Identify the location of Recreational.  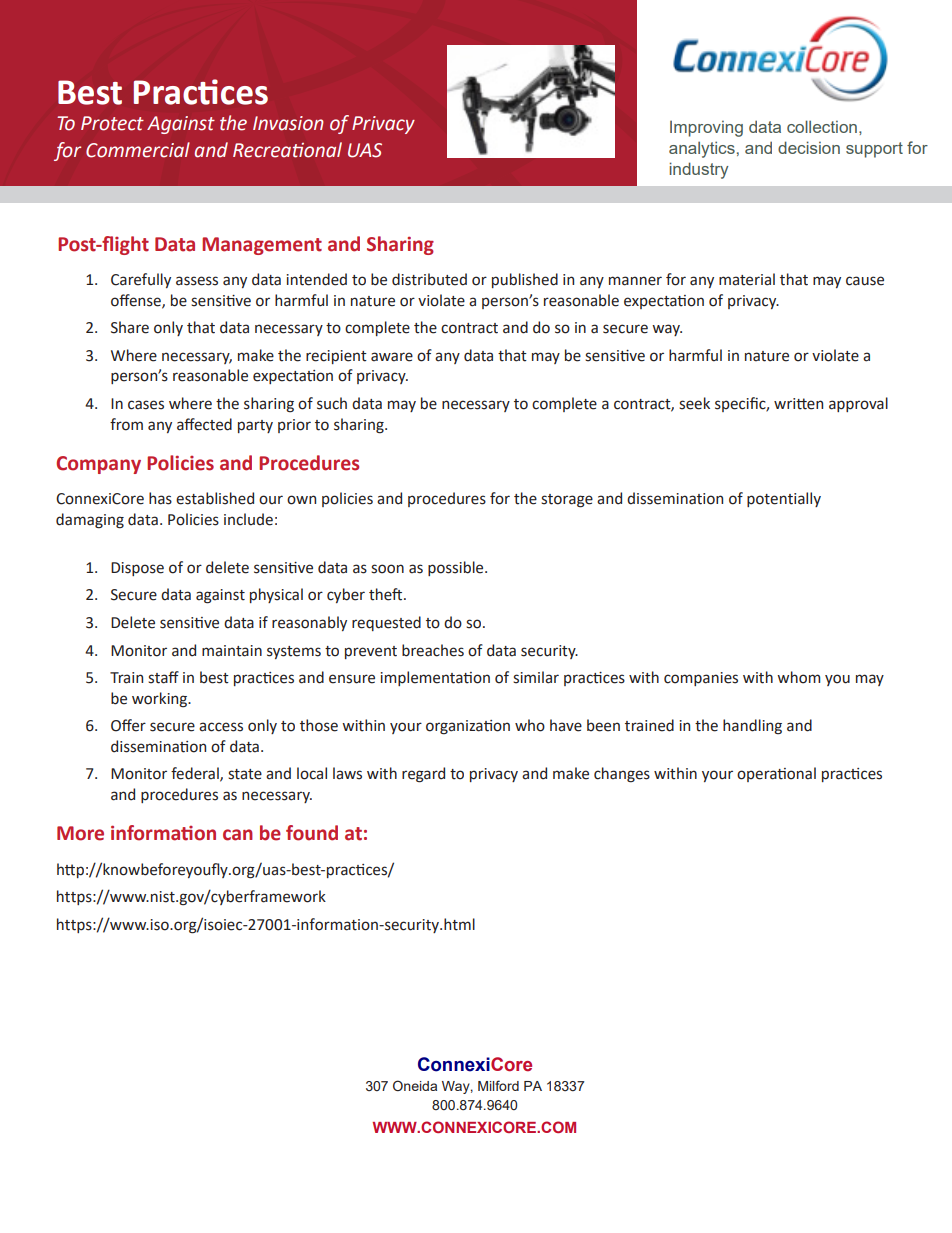
(287, 150).
